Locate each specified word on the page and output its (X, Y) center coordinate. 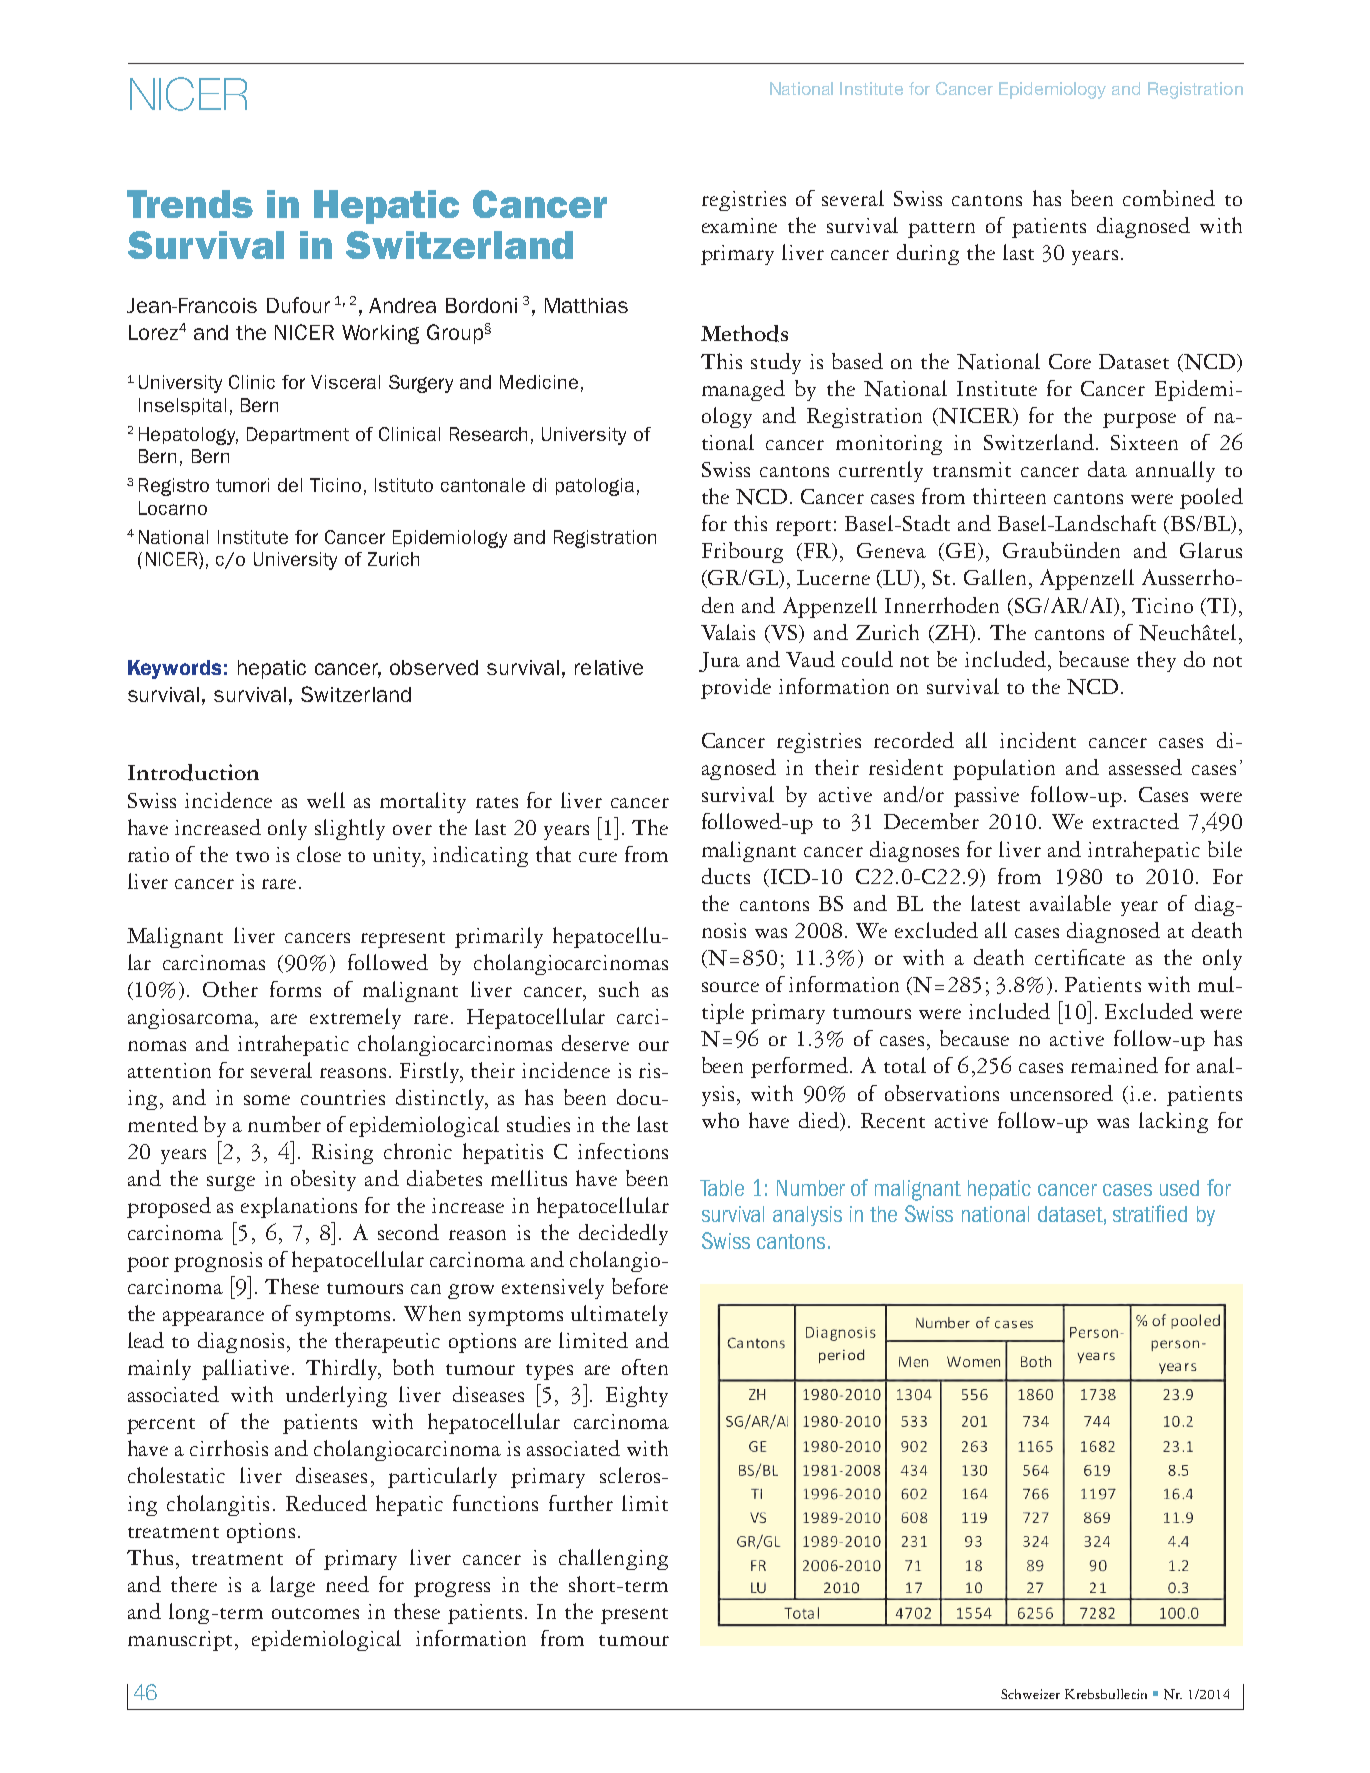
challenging (613, 1559)
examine (739, 225)
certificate (1080, 957)
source (730, 987)
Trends (190, 204)
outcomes (315, 1613)
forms (295, 989)
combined (1169, 198)
